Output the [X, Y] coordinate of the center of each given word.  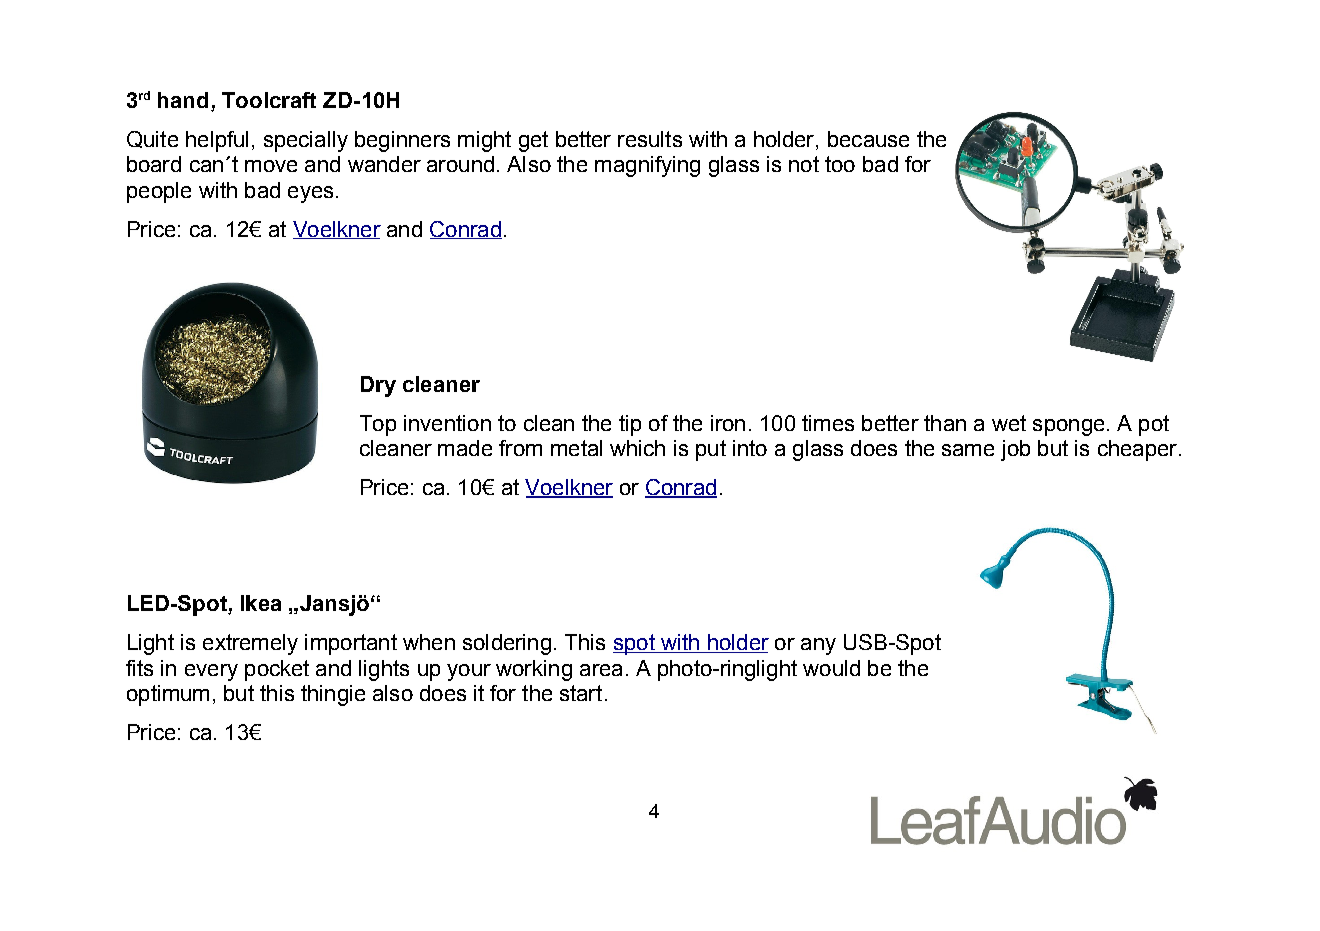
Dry [378, 386]
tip [630, 425]
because [868, 139]
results [650, 139]
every [211, 672]
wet [1009, 423]
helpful [217, 141]
